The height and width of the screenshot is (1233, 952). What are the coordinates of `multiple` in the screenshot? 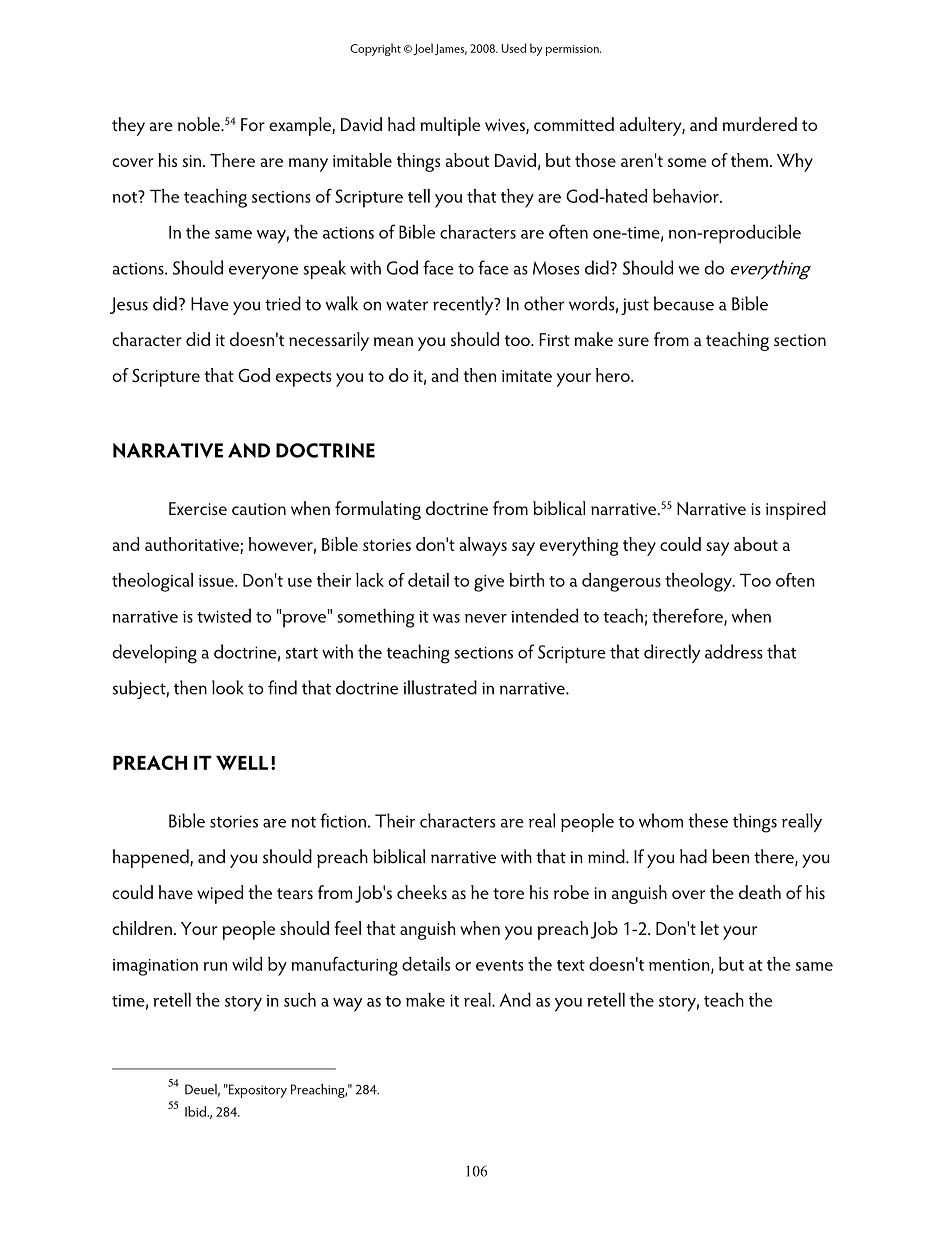 It's located at (450, 126).
